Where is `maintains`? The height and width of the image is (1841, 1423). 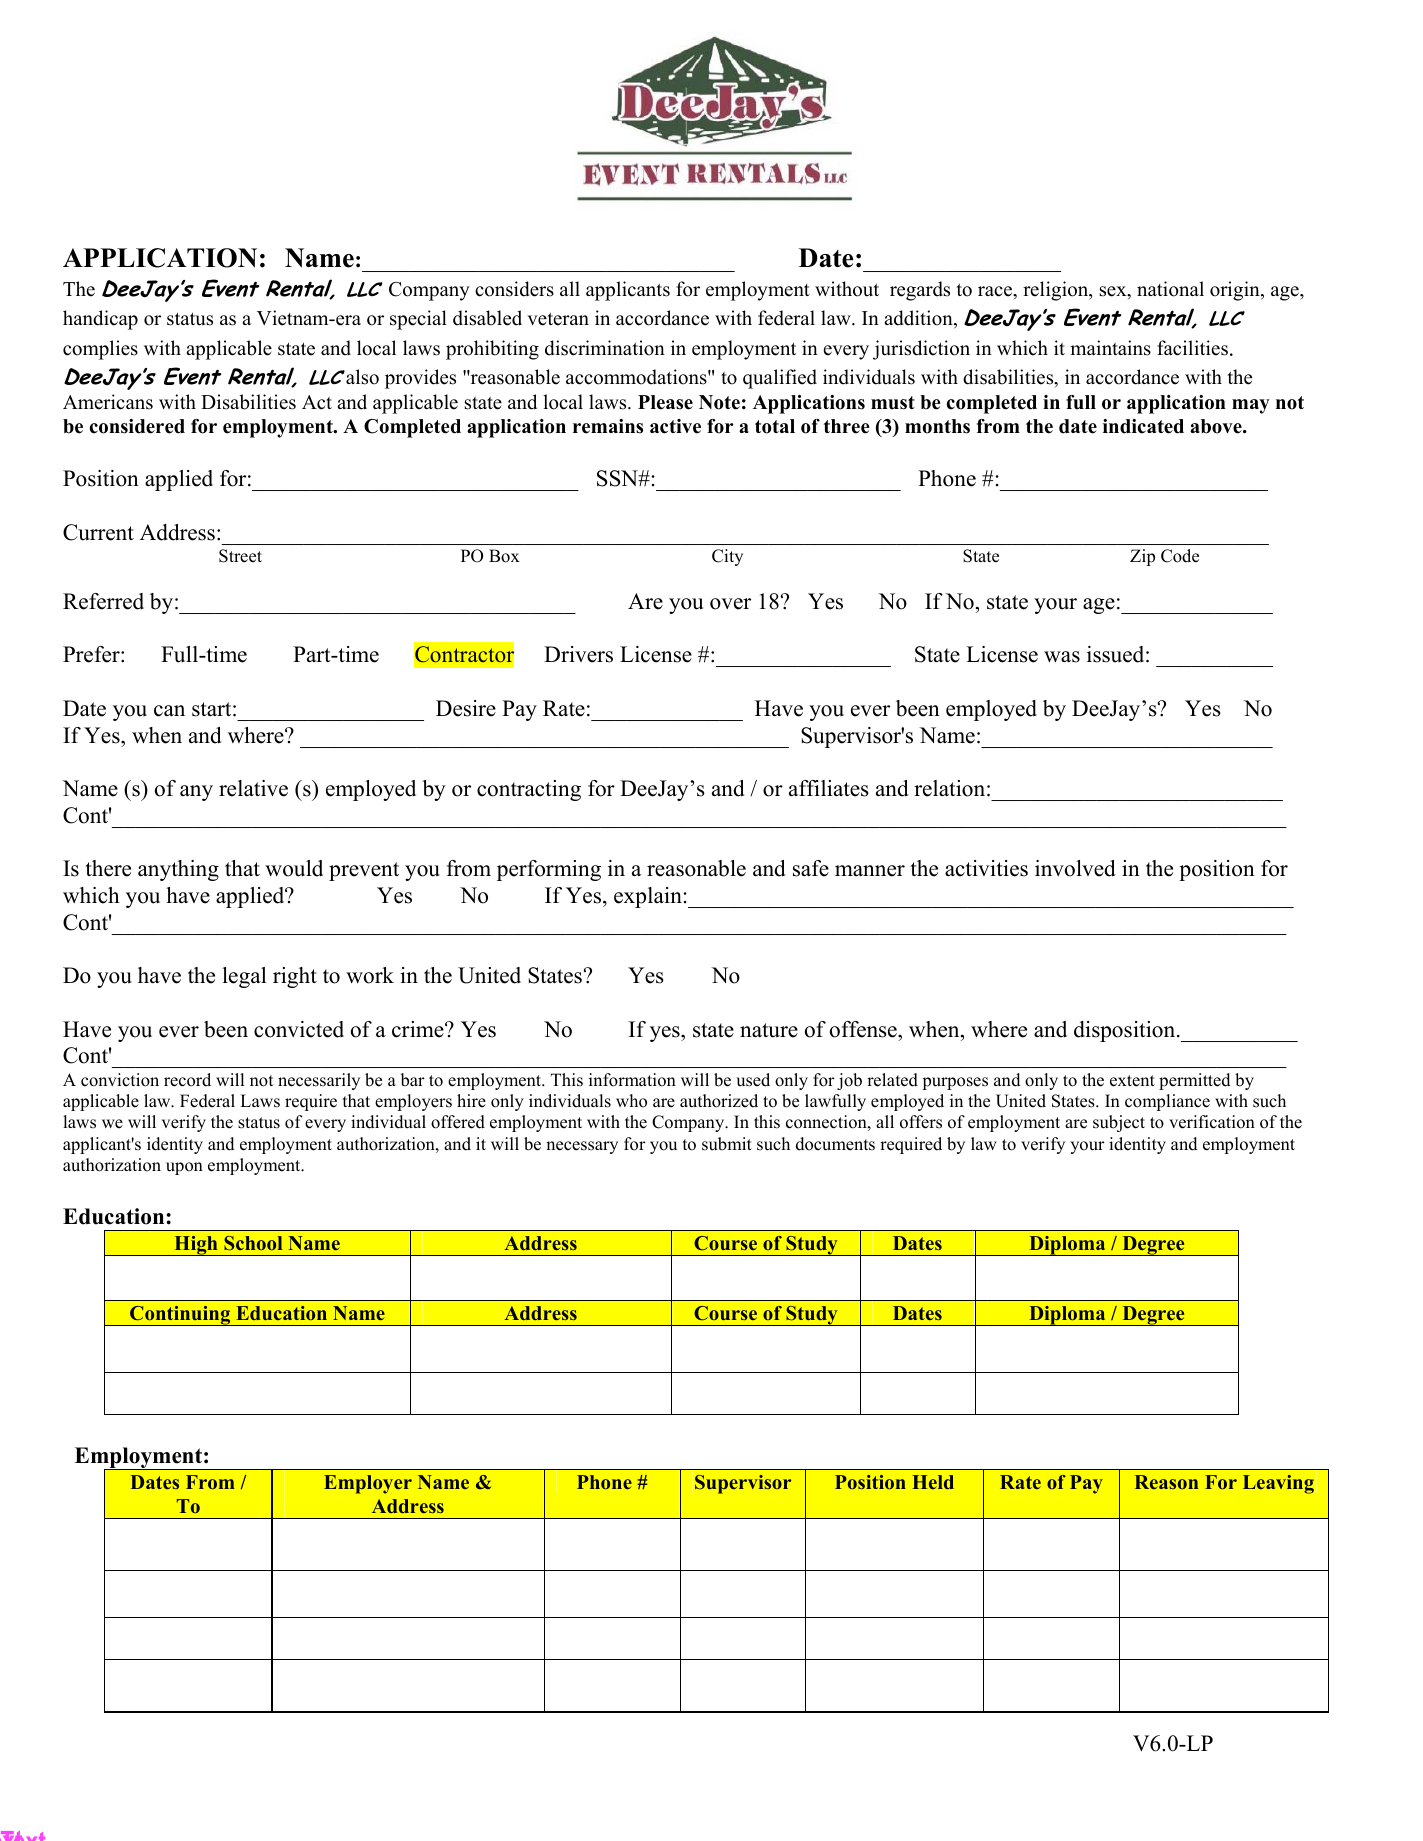 maintains is located at coordinates (1110, 348).
